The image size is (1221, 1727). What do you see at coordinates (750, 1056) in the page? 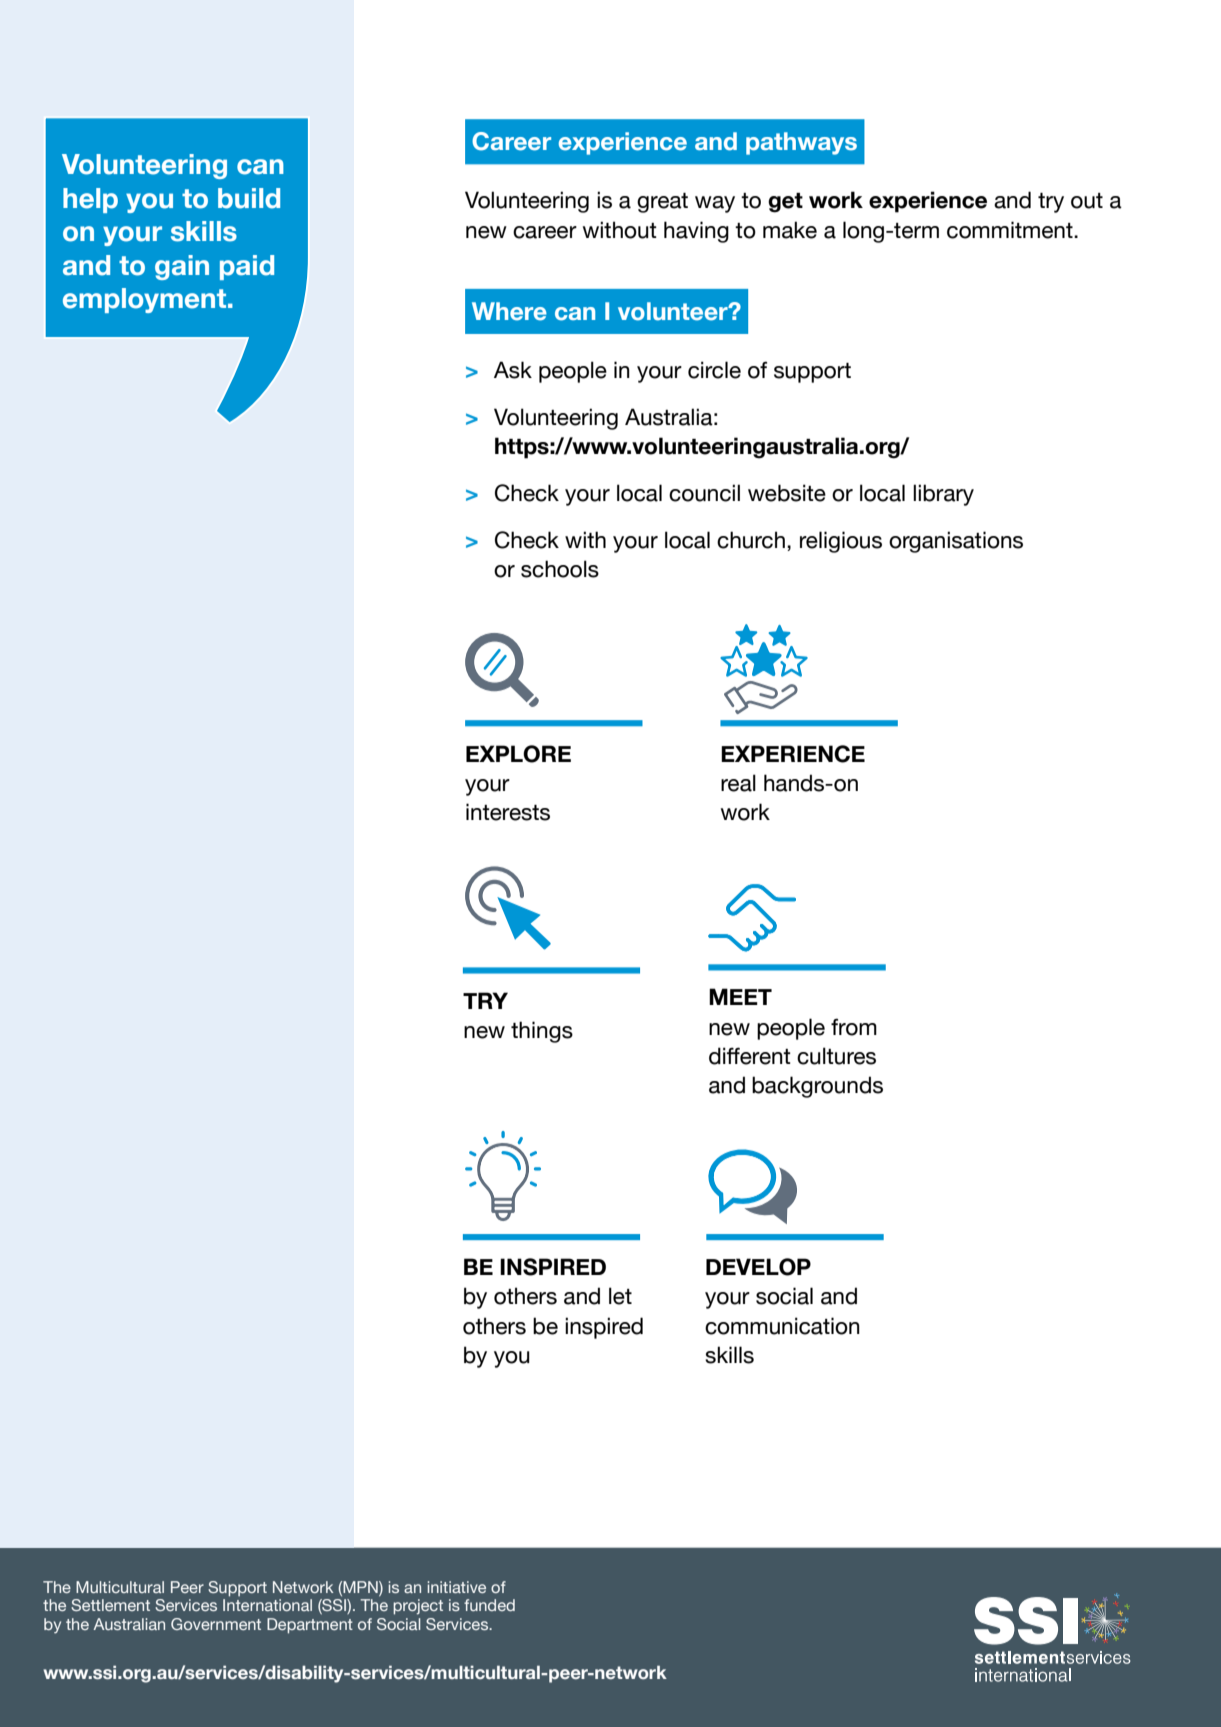
I see `different` at bounding box center [750, 1056].
